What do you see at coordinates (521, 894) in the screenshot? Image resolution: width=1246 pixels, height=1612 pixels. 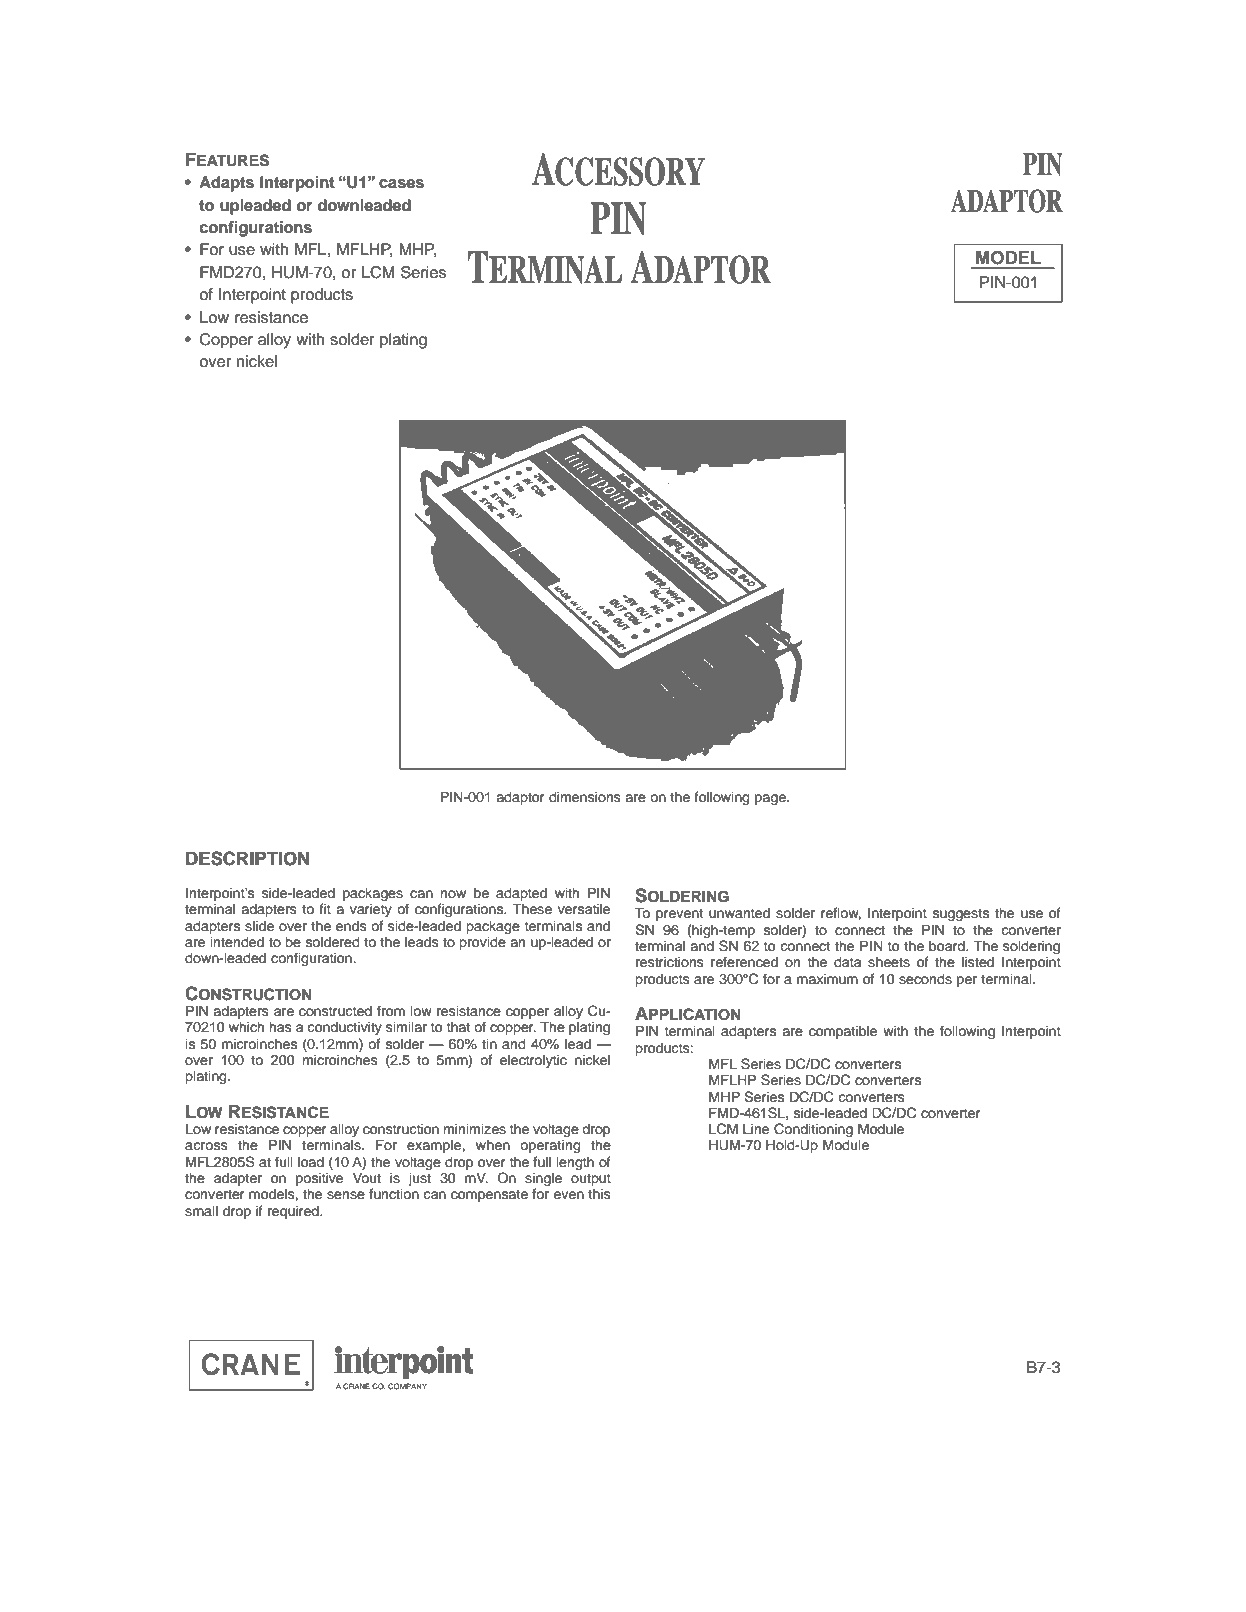 I see `adapted` at bounding box center [521, 894].
